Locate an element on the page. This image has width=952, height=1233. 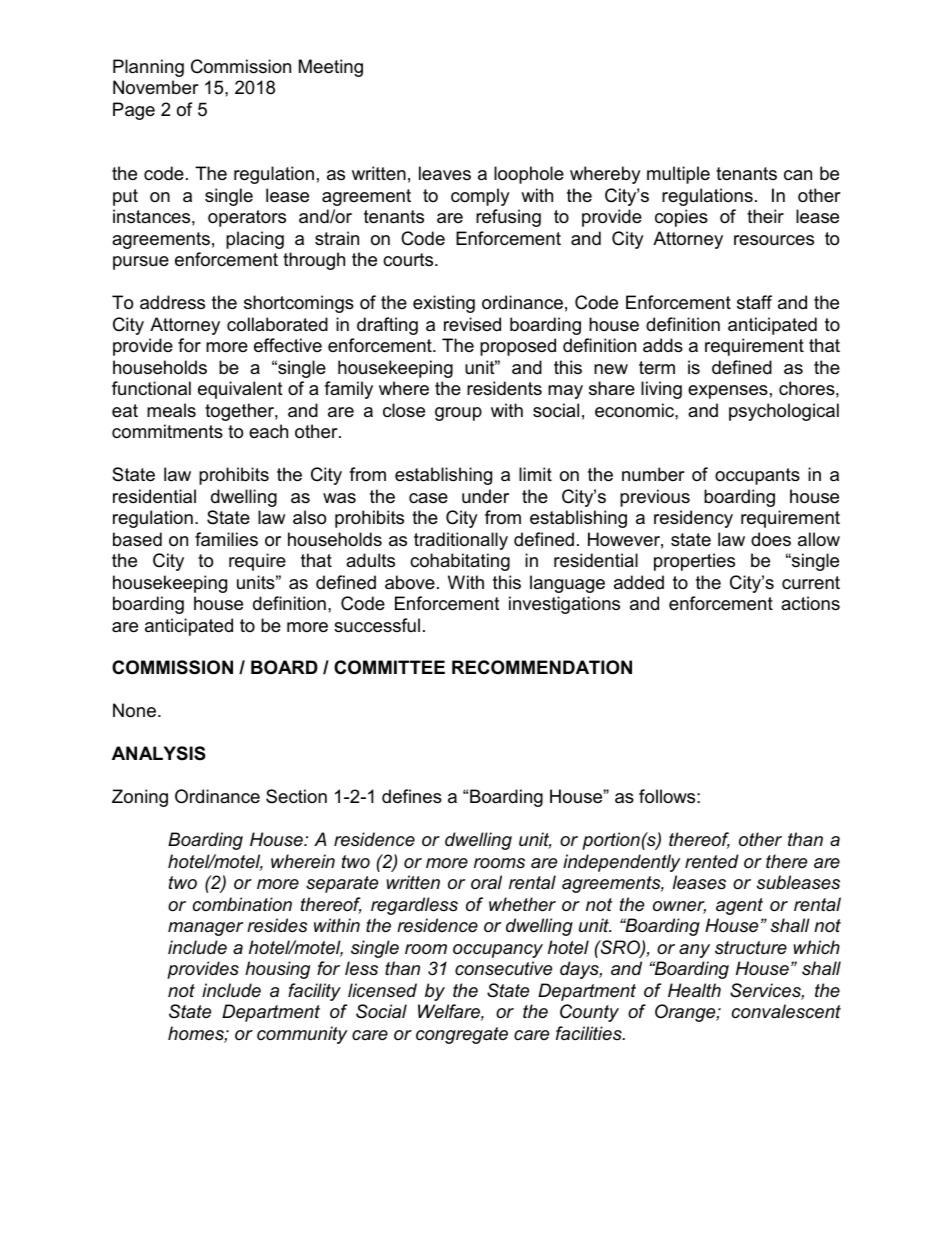
Health is located at coordinates (694, 990).
